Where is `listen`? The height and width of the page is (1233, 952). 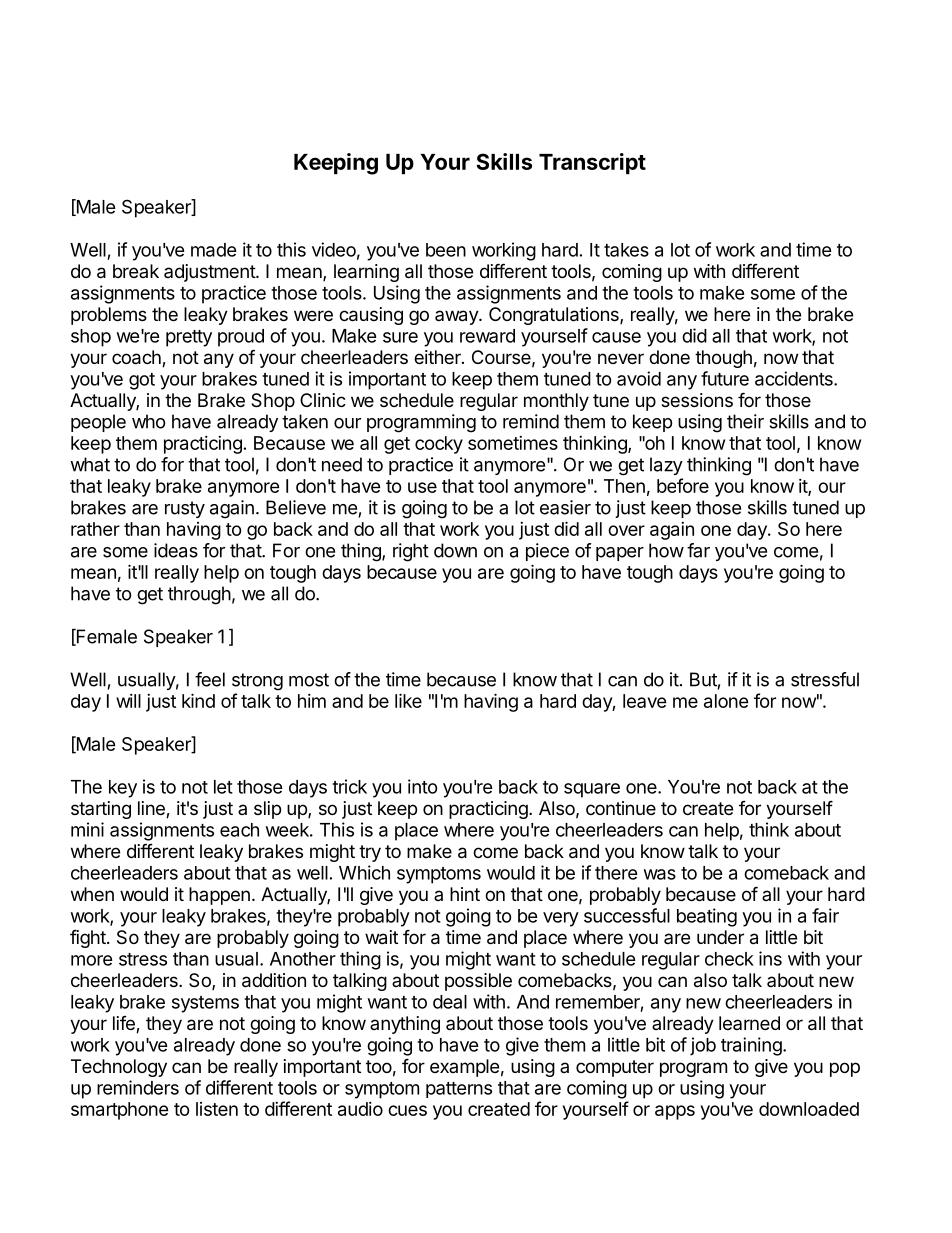
listen is located at coordinates (217, 1109).
